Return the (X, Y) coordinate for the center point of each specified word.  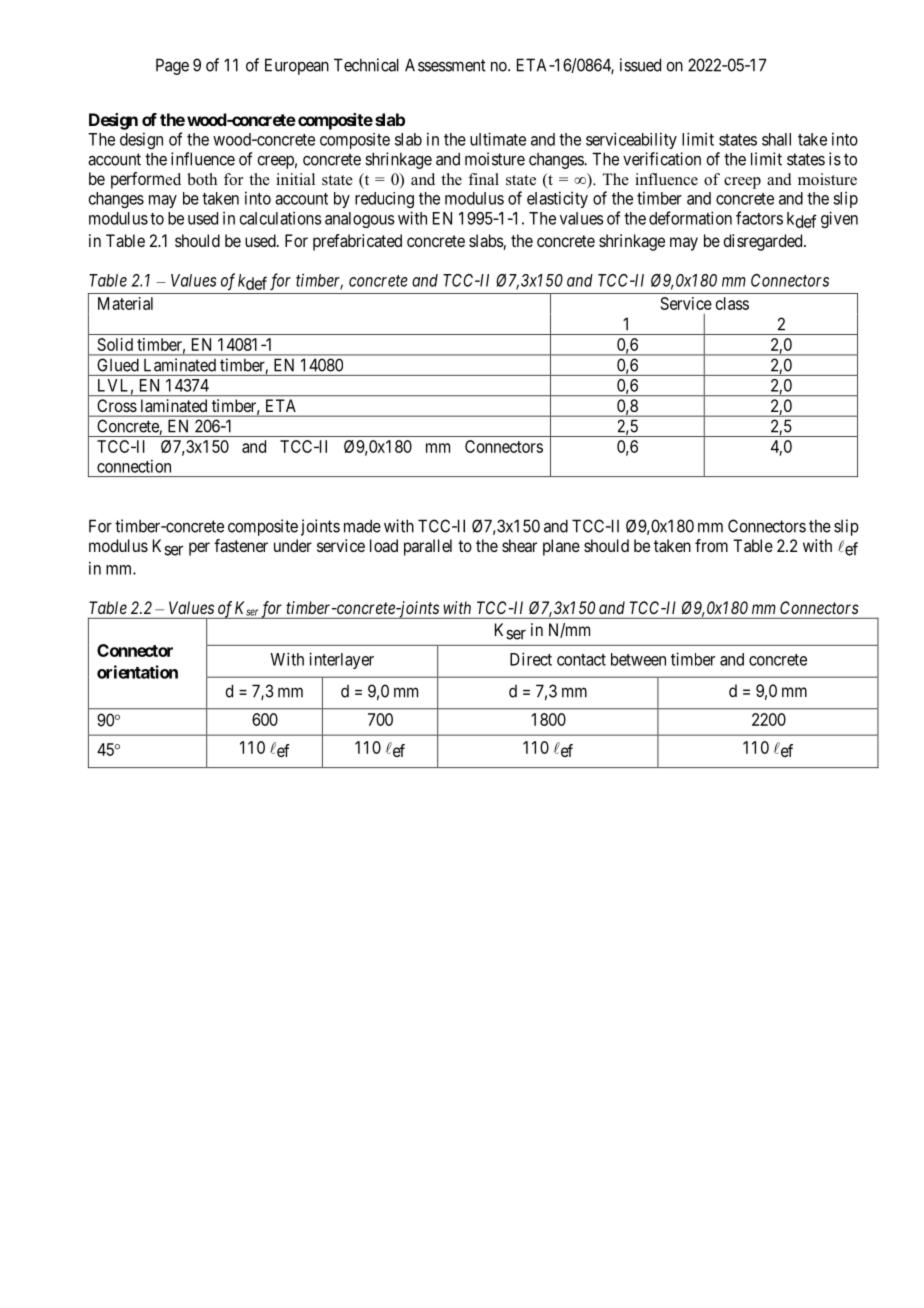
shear (519, 545)
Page (172, 66)
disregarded (764, 242)
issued (640, 65)
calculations (281, 218)
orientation (137, 672)
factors (759, 218)
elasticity (557, 199)
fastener (241, 545)
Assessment (445, 65)
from (711, 545)
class (732, 303)
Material (125, 303)
